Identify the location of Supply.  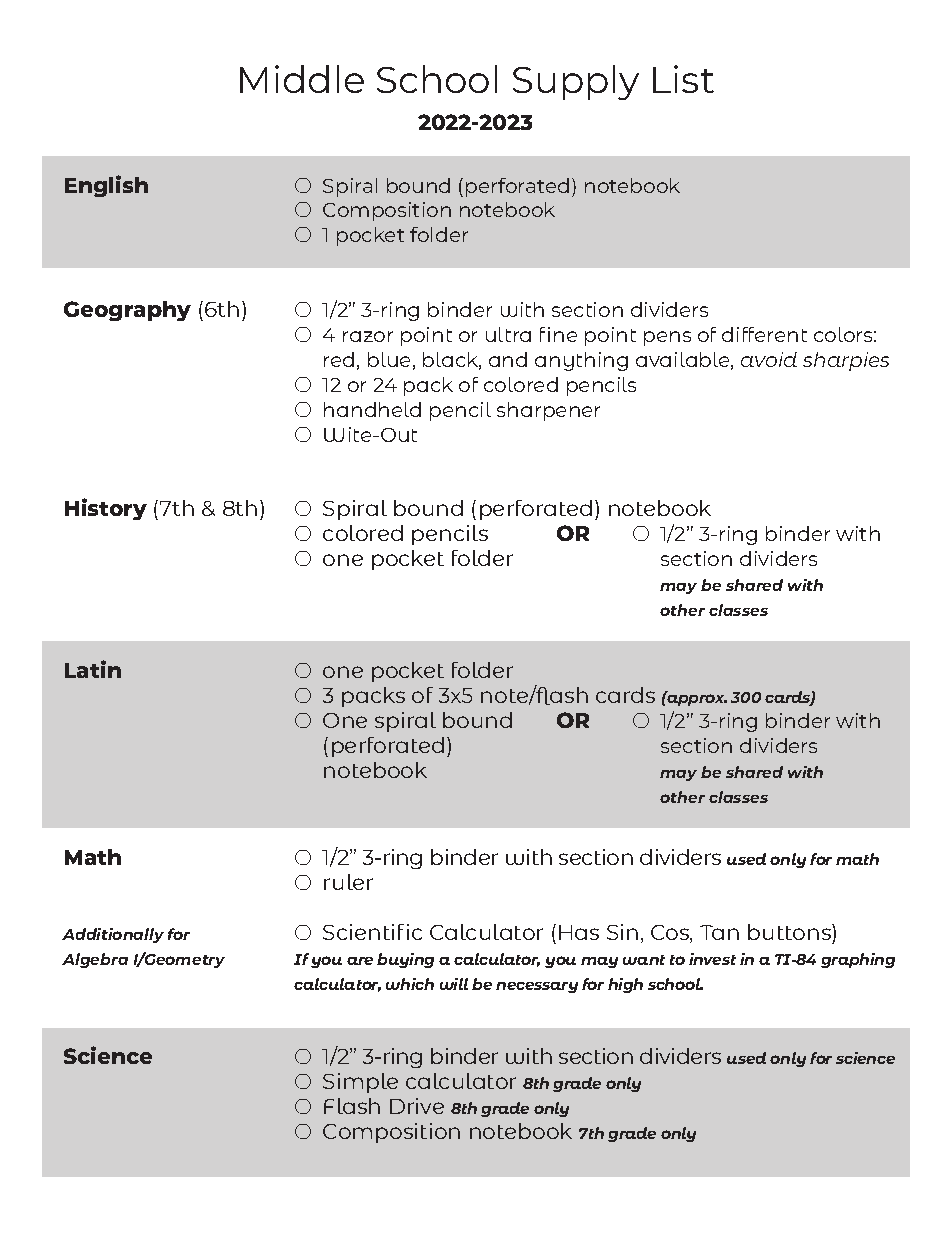
(576, 82).
